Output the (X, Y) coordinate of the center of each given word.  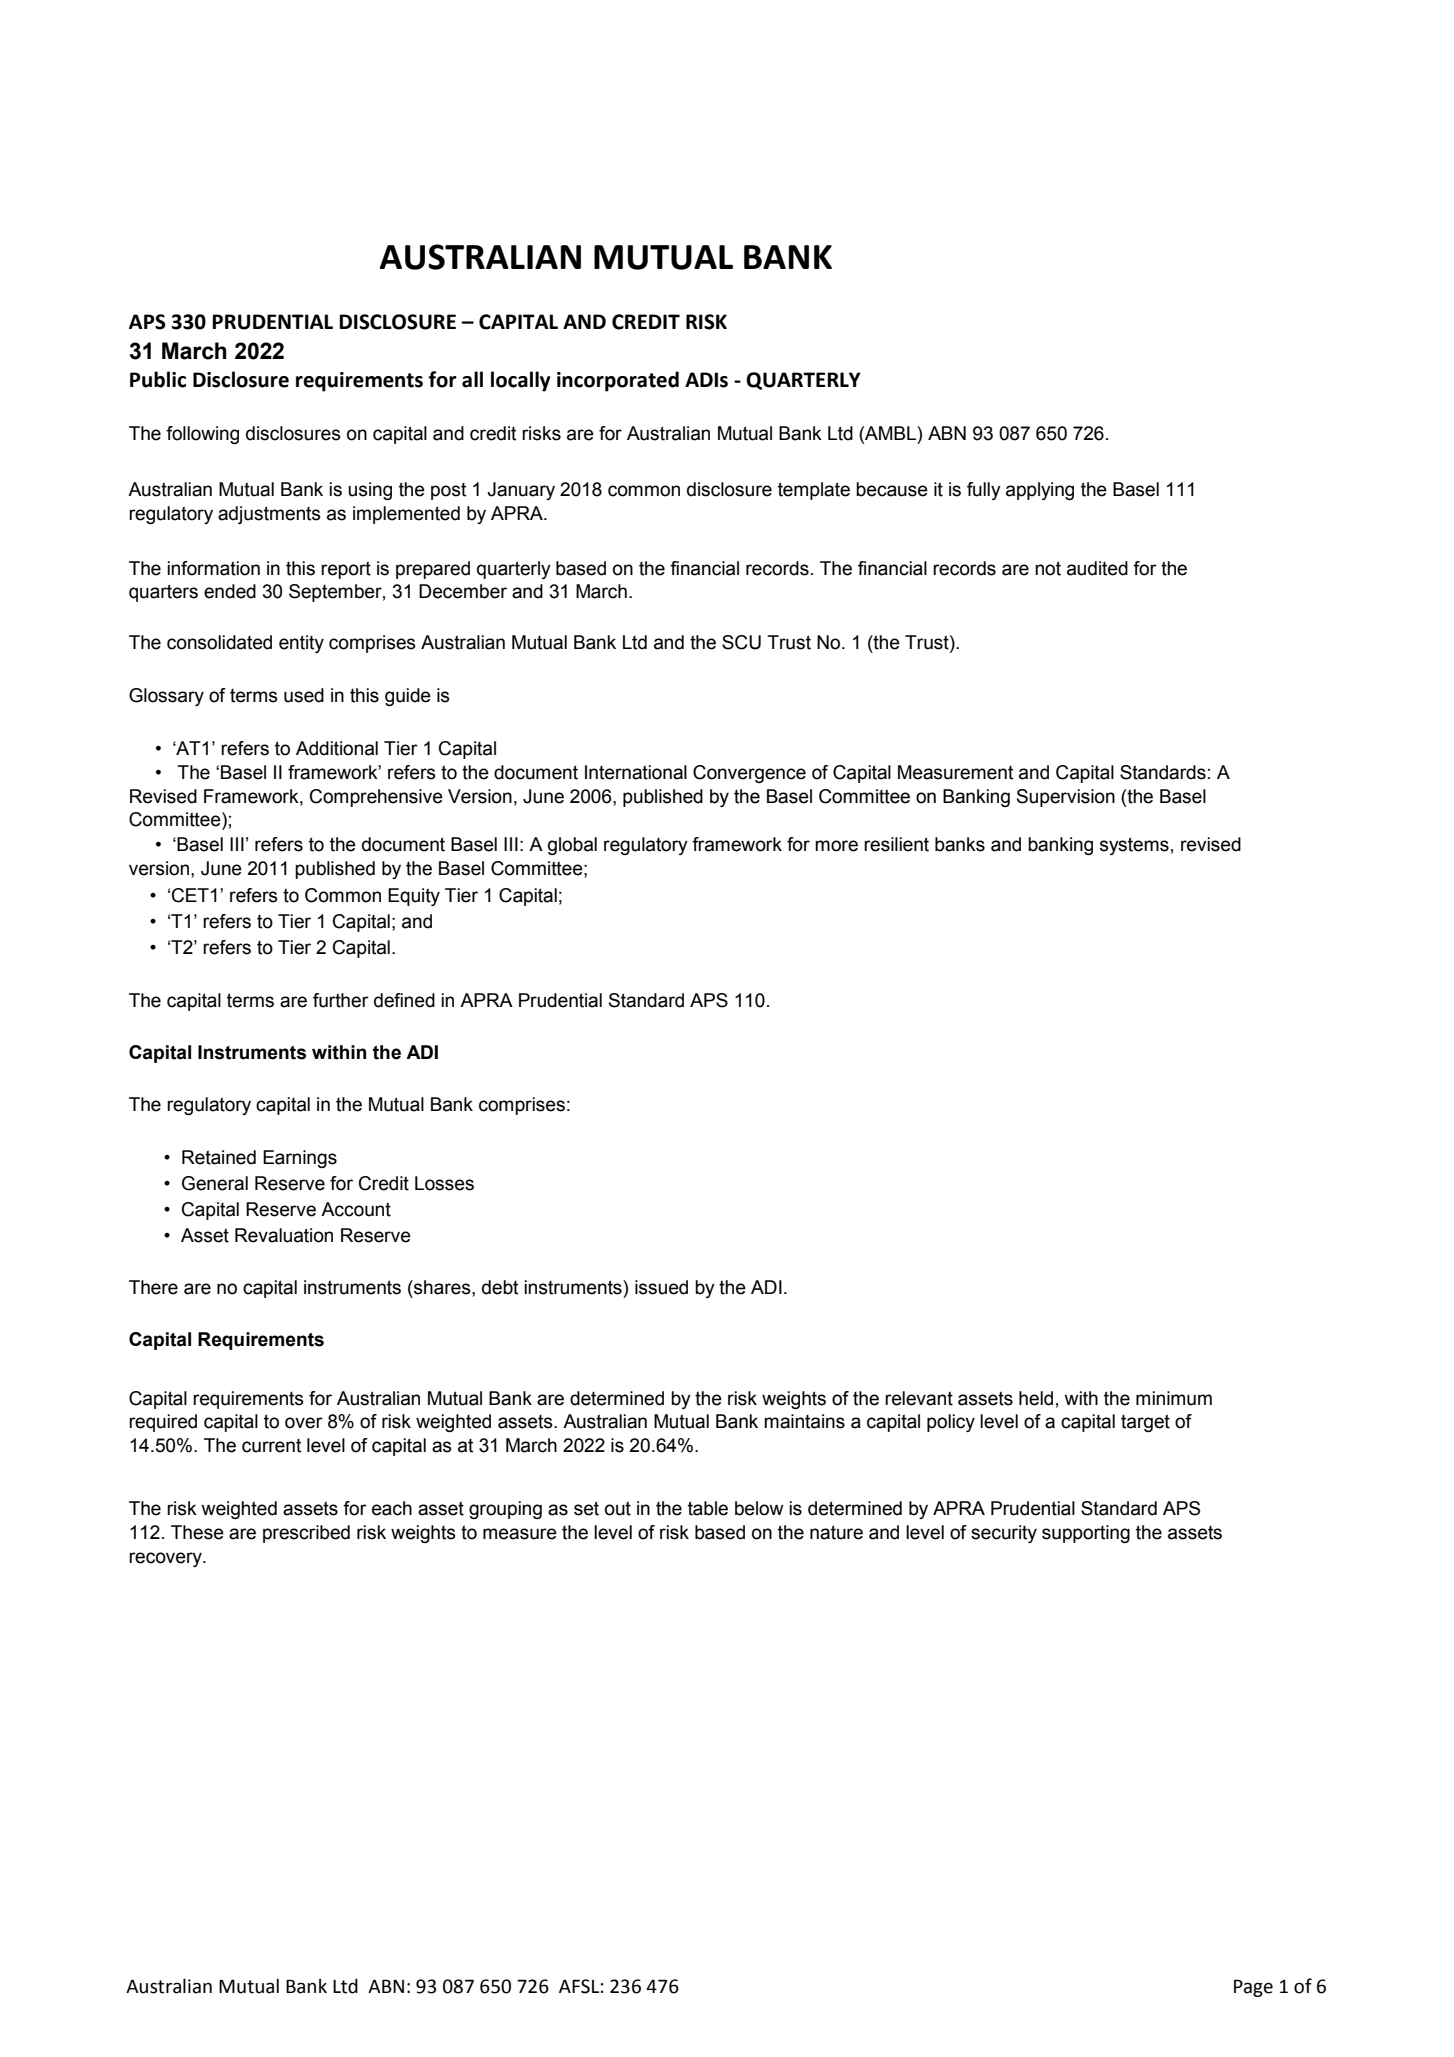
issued (661, 1287)
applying (1040, 491)
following (202, 435)
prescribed (306, 1534)
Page (1253, 1988)
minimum (1174, 1398)
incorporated (618, 381)
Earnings (300, 1159)
